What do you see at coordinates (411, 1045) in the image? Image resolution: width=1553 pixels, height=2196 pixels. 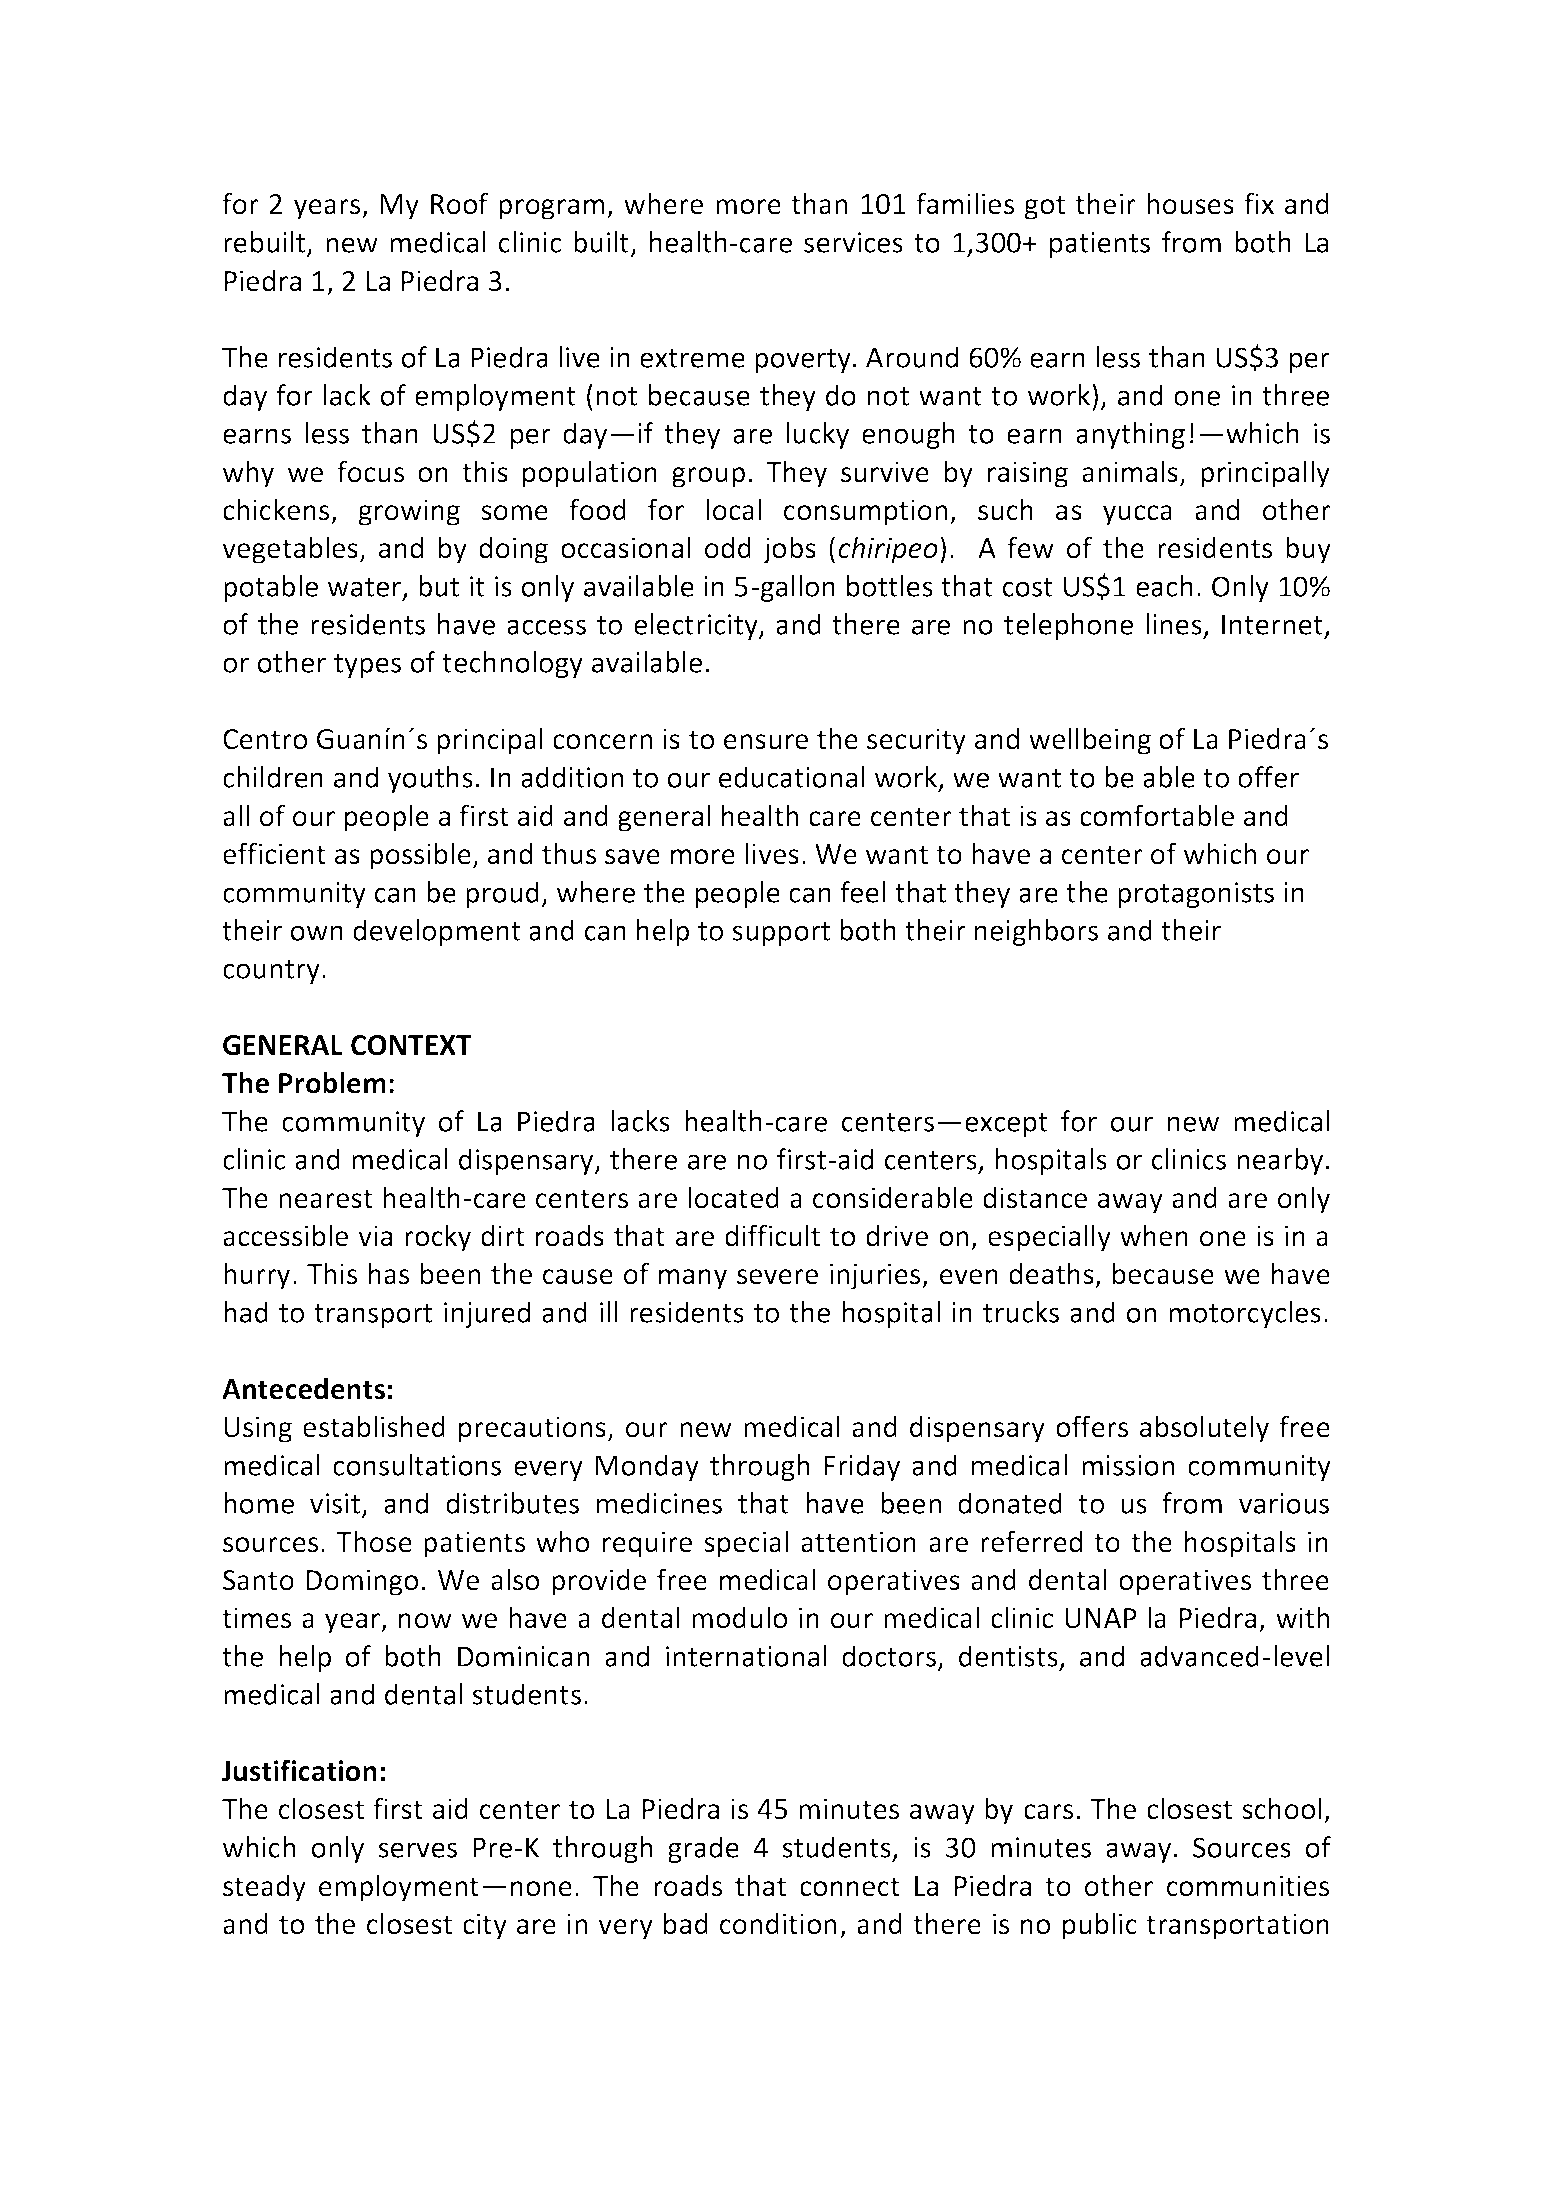 I see `CONTEXT` at bounding box center [411, 1045].
